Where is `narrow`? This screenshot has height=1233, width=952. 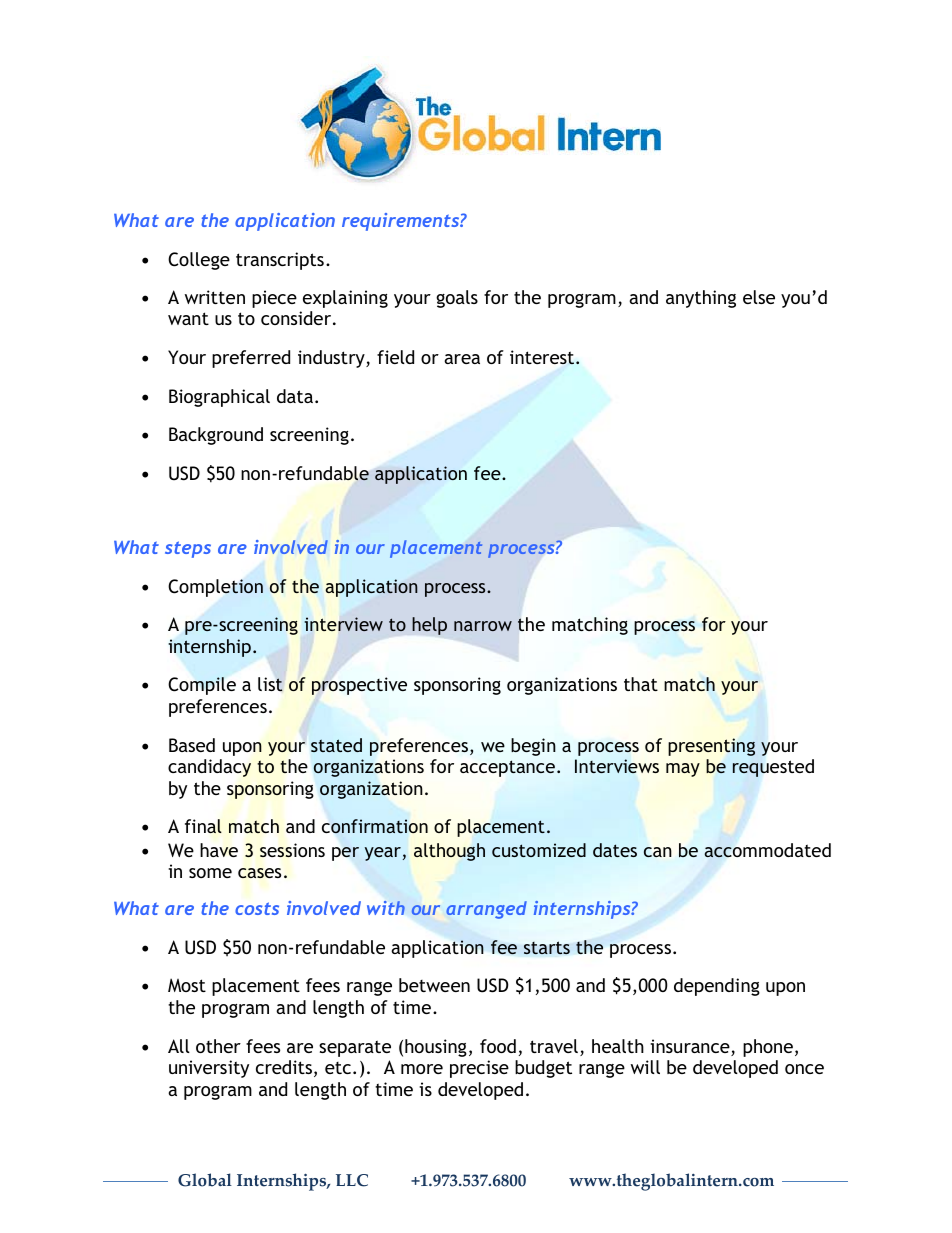
narrow is located at coordinates (483, 626).
